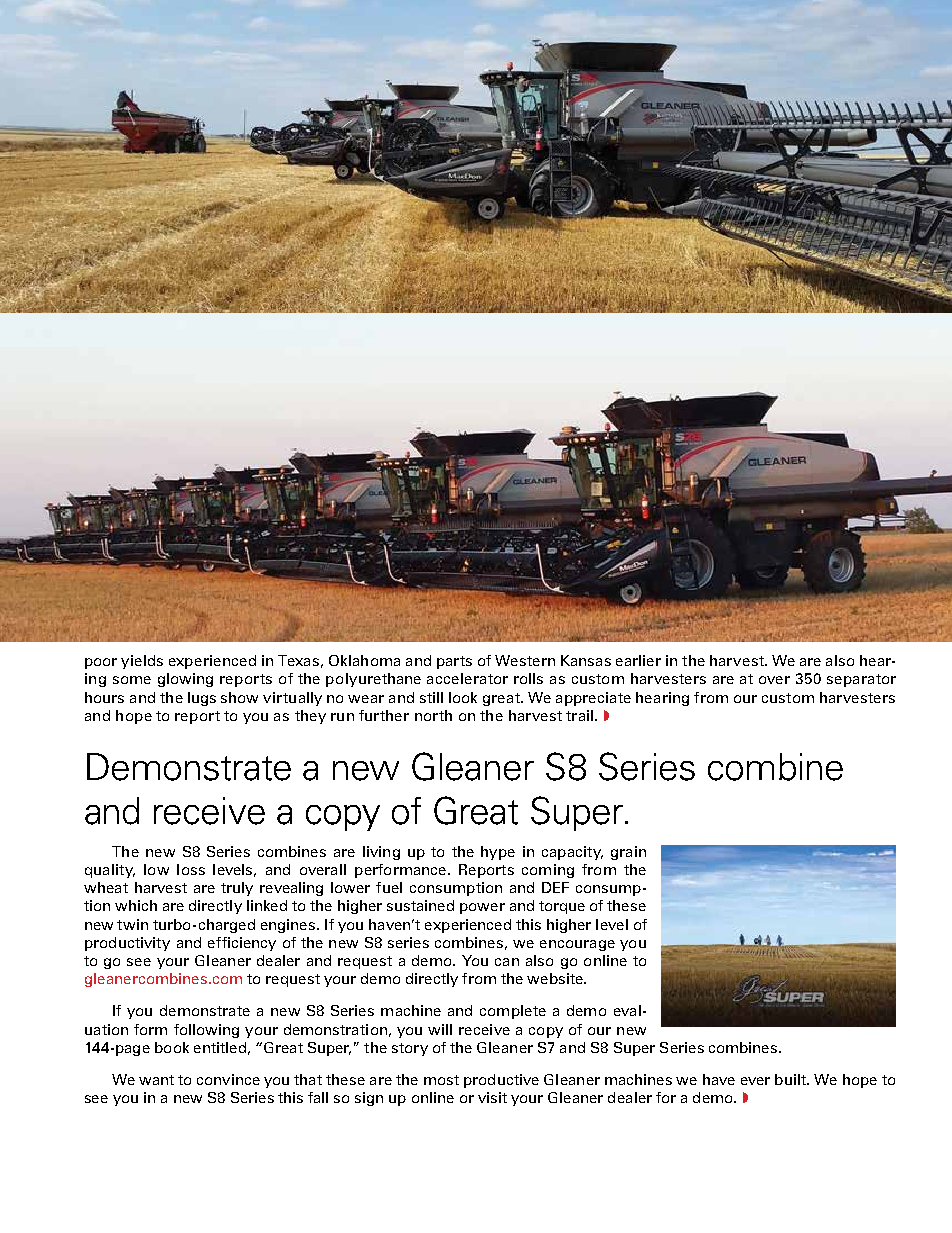 This screenshot has width=952, height=1233. What do you see at coordinates (310, 717) in the screenshot?
I see `they` at bounding box center [310, 717].
